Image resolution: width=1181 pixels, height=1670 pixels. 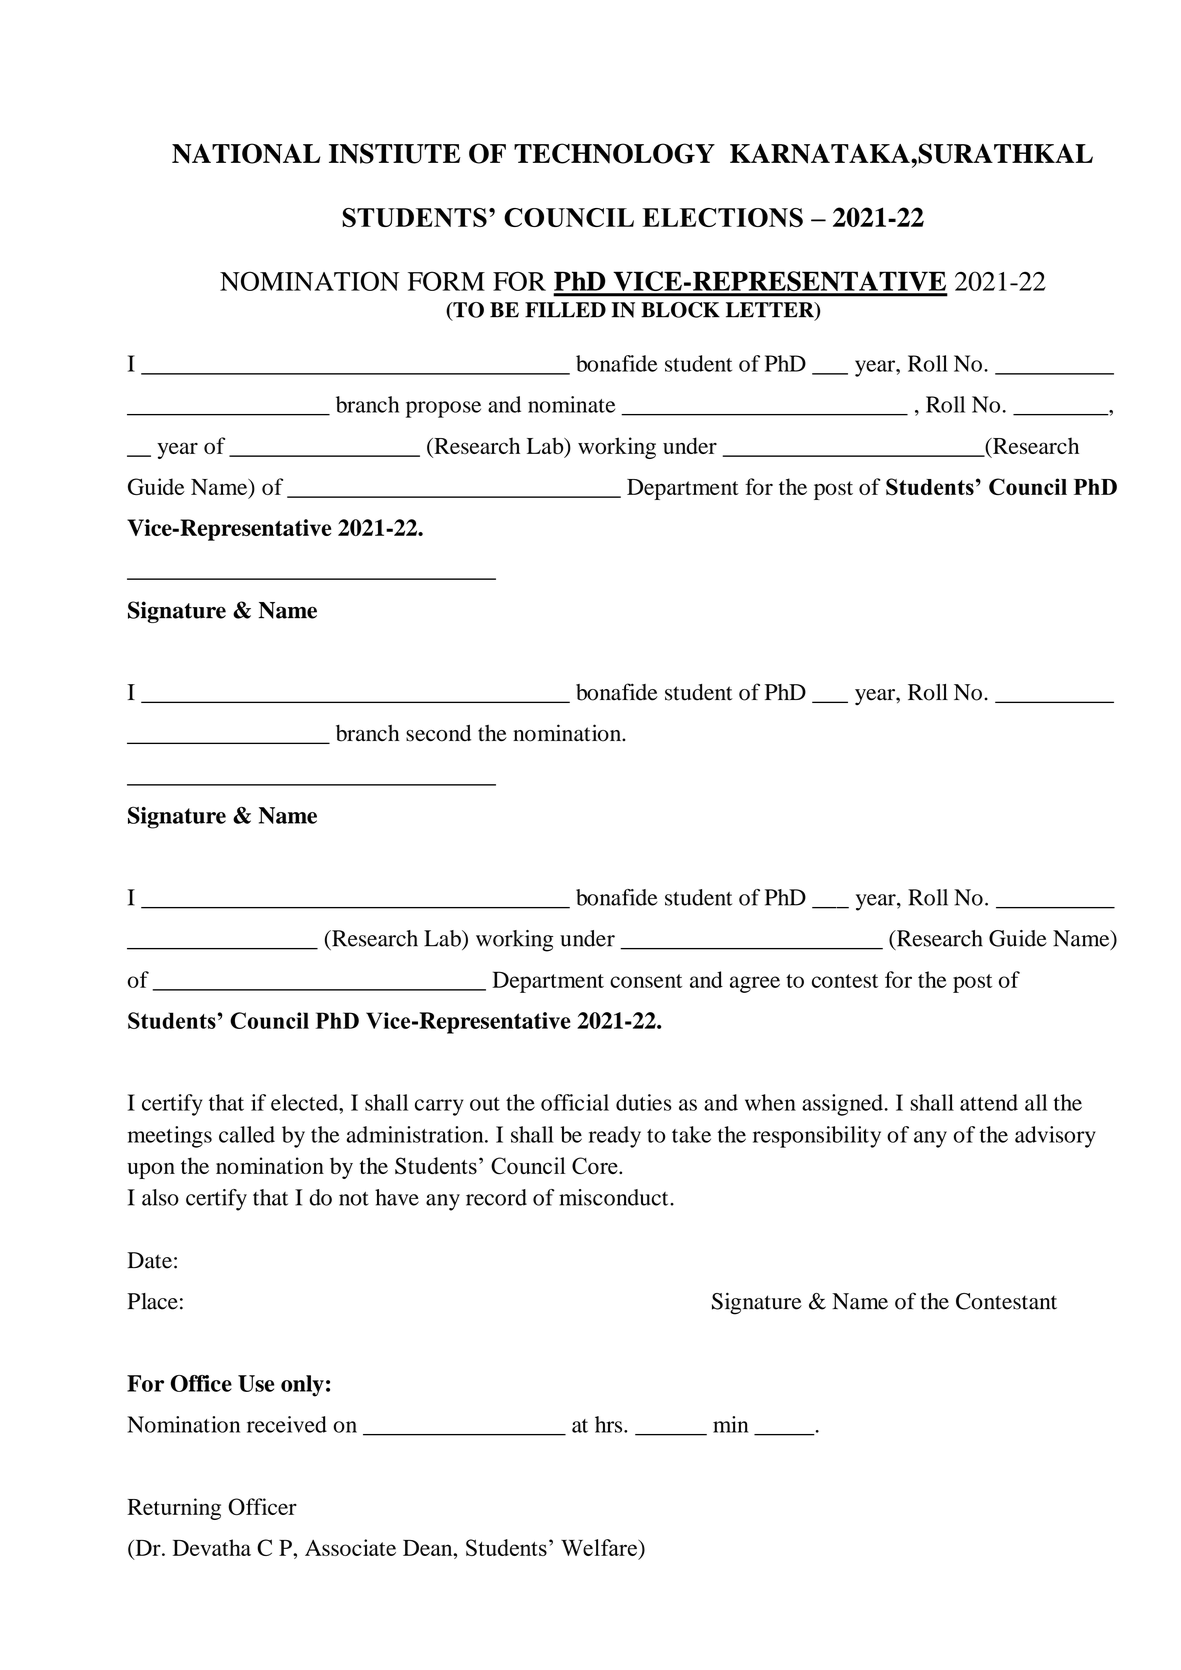 What do you see at coordinates (438, 733) in the image?
I see `second` at bounding box center [438, 733].
